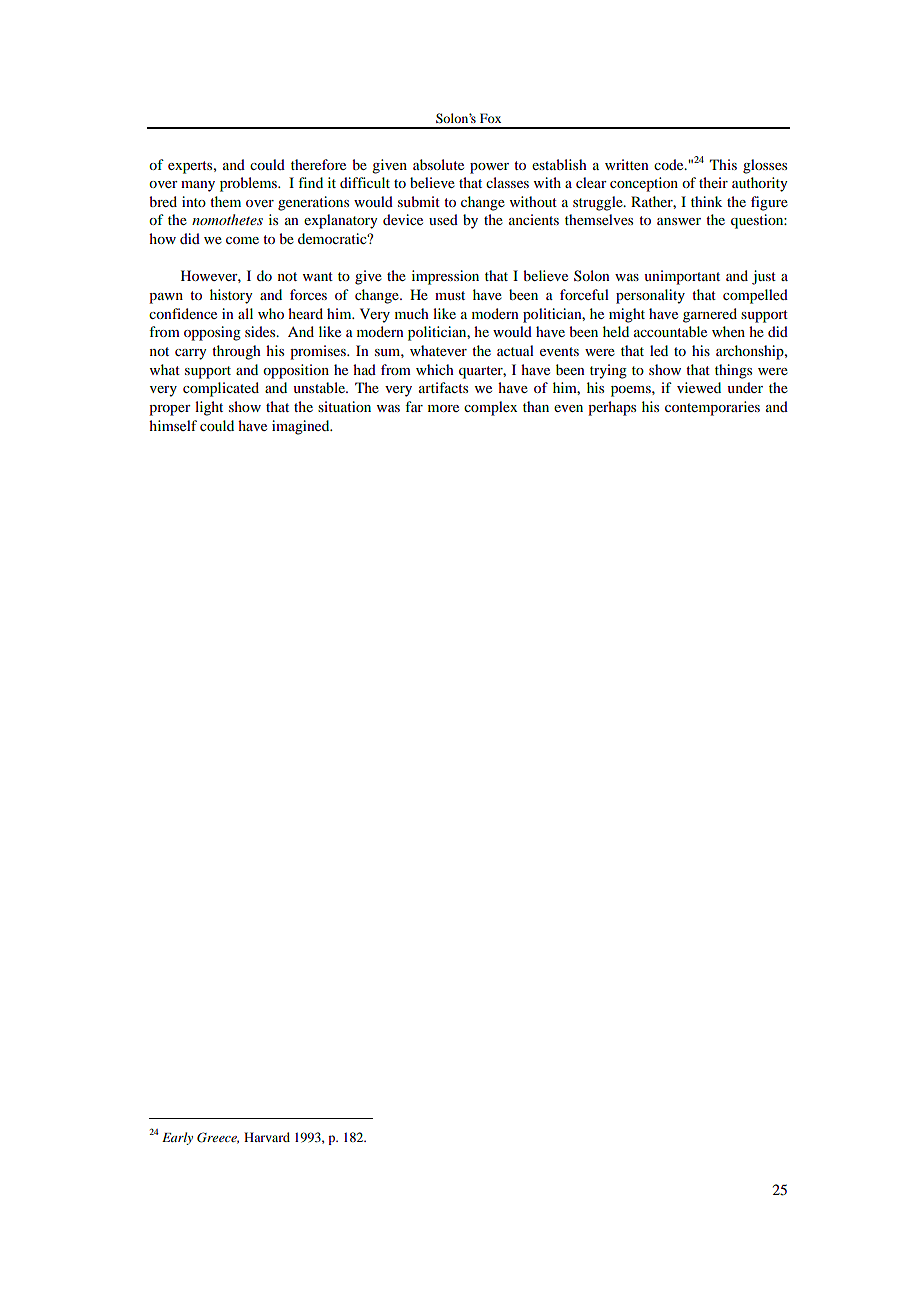 This page has width=924, height=1308. Describe the element at coordinates (712, 408) in the page. I see `contemporaries` at that location.
